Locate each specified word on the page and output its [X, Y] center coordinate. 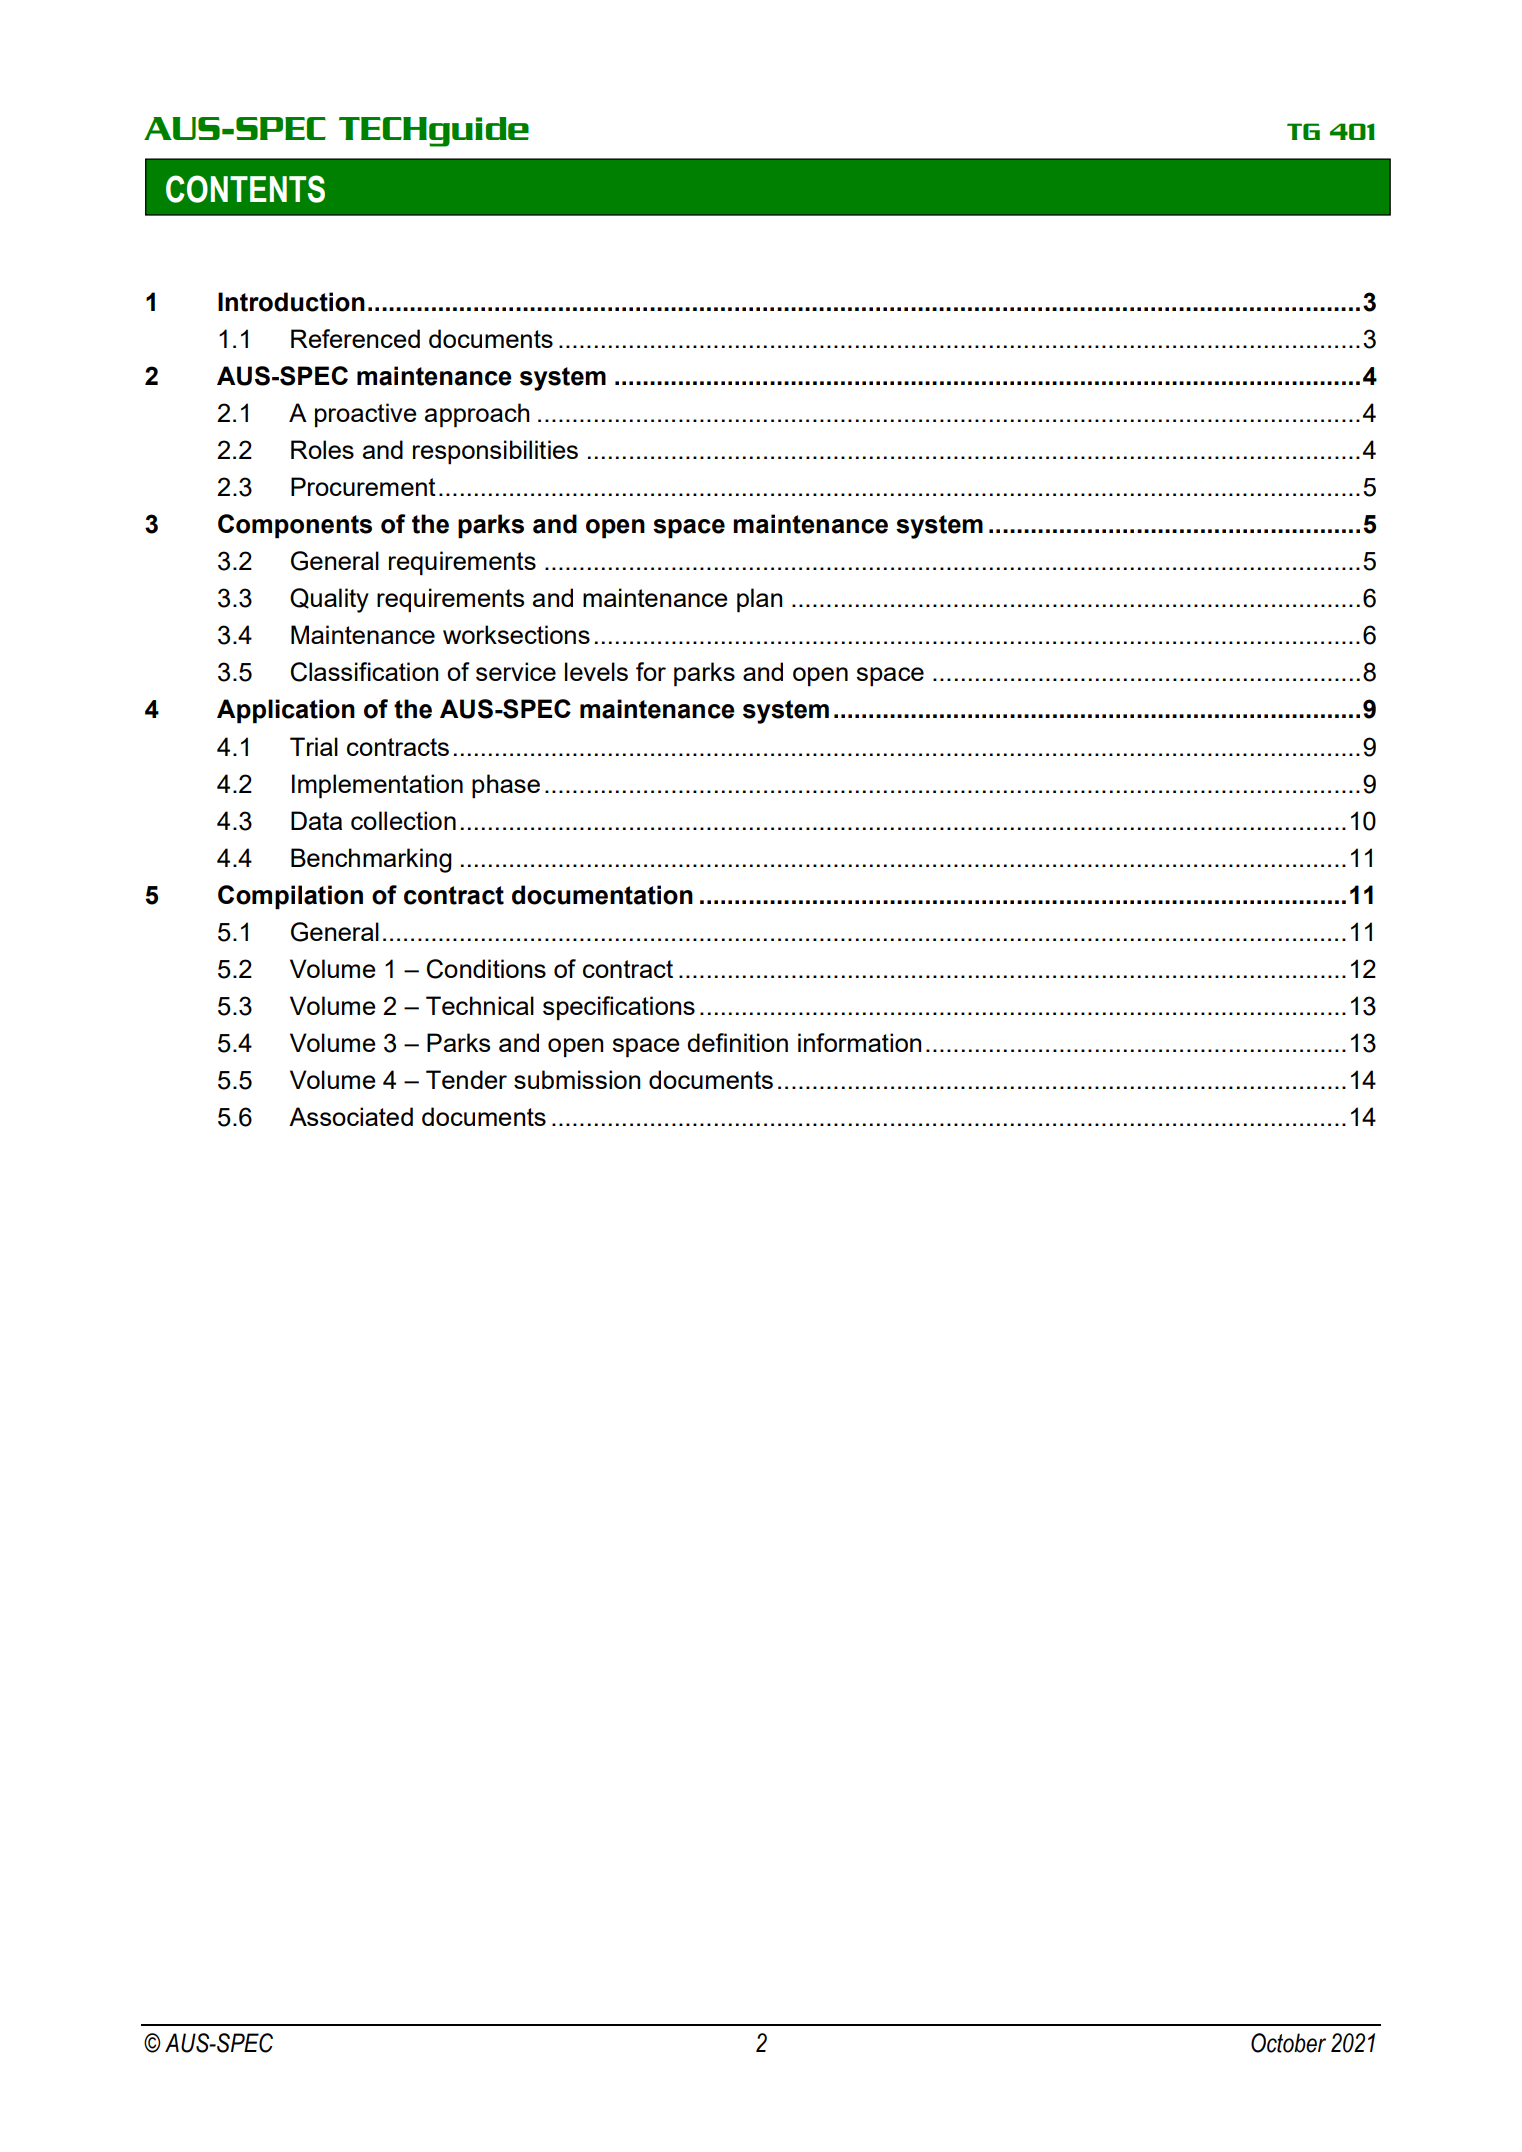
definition [737, 1042]
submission [577, 1079]
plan [759, 600]
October [1288, 2043]
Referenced [355, 338]
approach [477, 415]
